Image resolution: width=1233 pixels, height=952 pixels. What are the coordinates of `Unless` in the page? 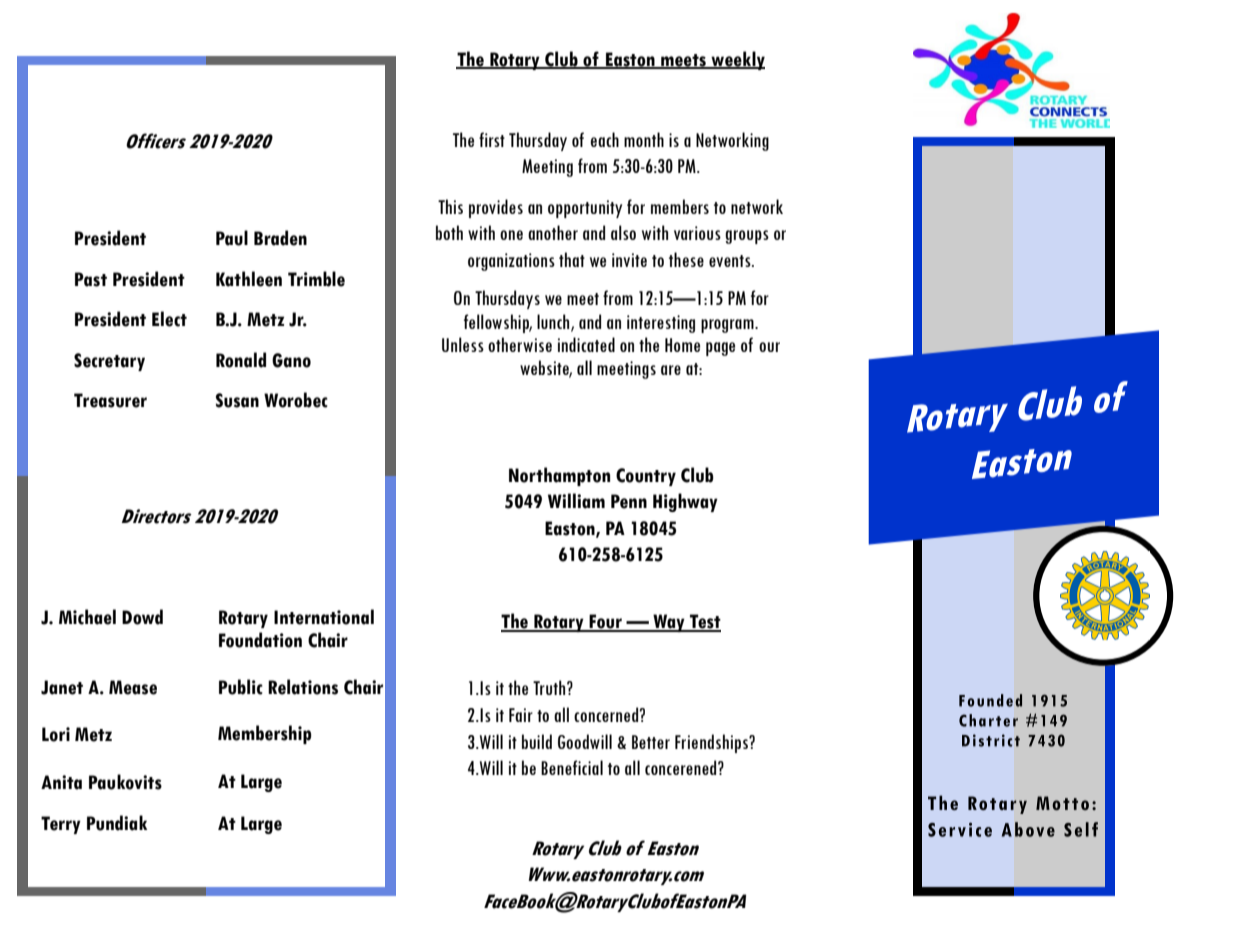 It's located at (463, 344).
